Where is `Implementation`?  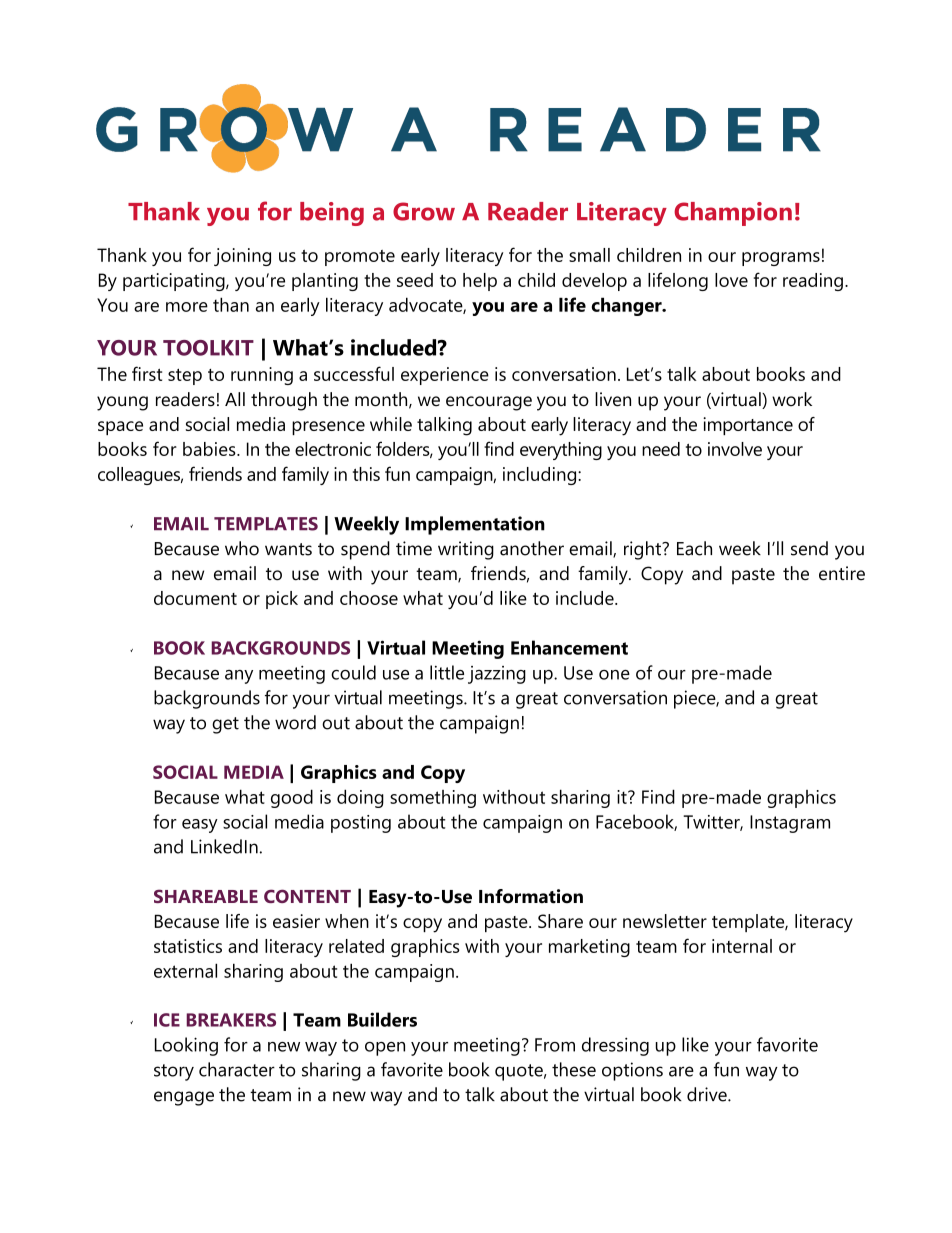
Implementation is located at coordinates (475, 525).
